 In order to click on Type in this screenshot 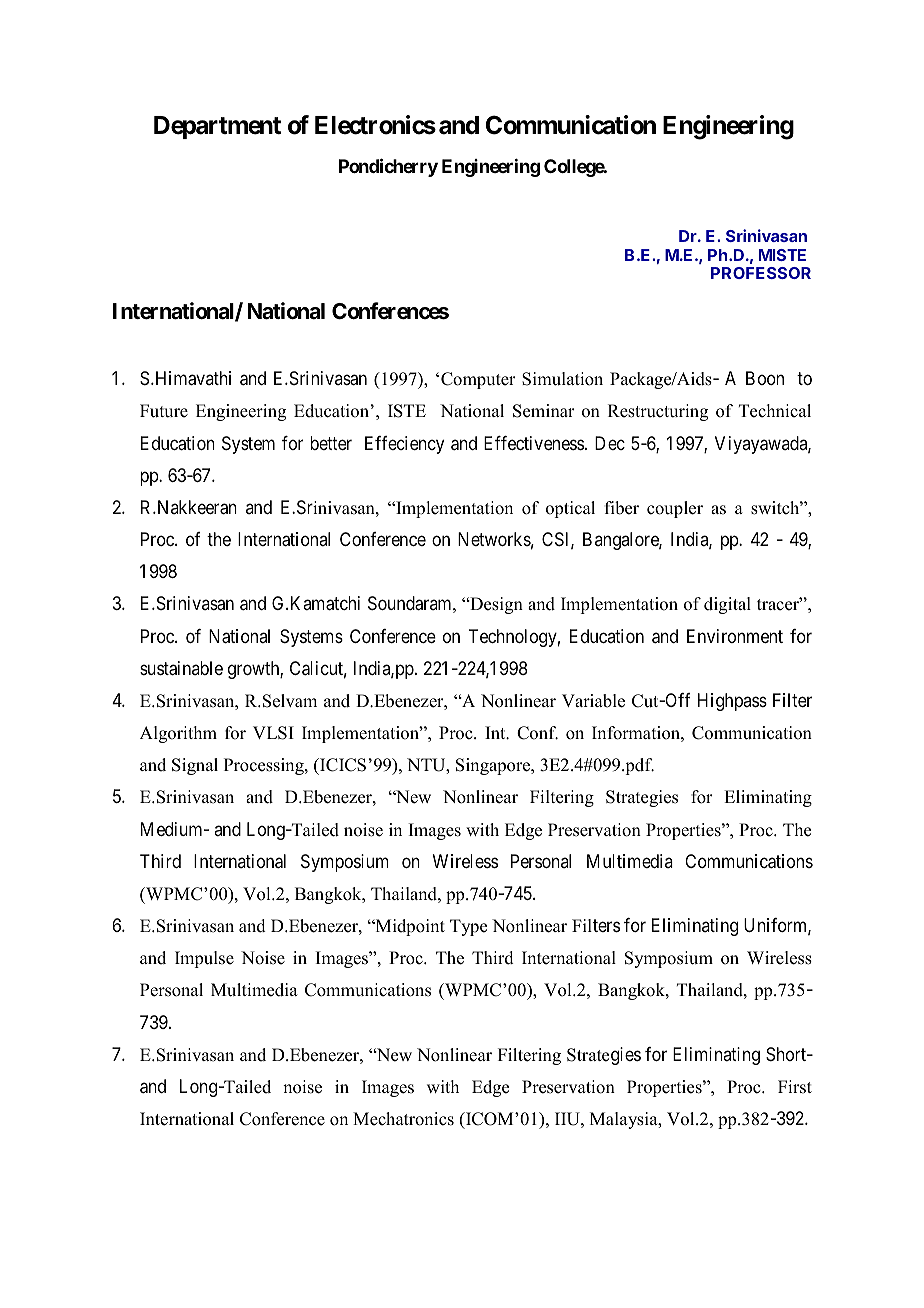, I will do `click(468, 927)`.
